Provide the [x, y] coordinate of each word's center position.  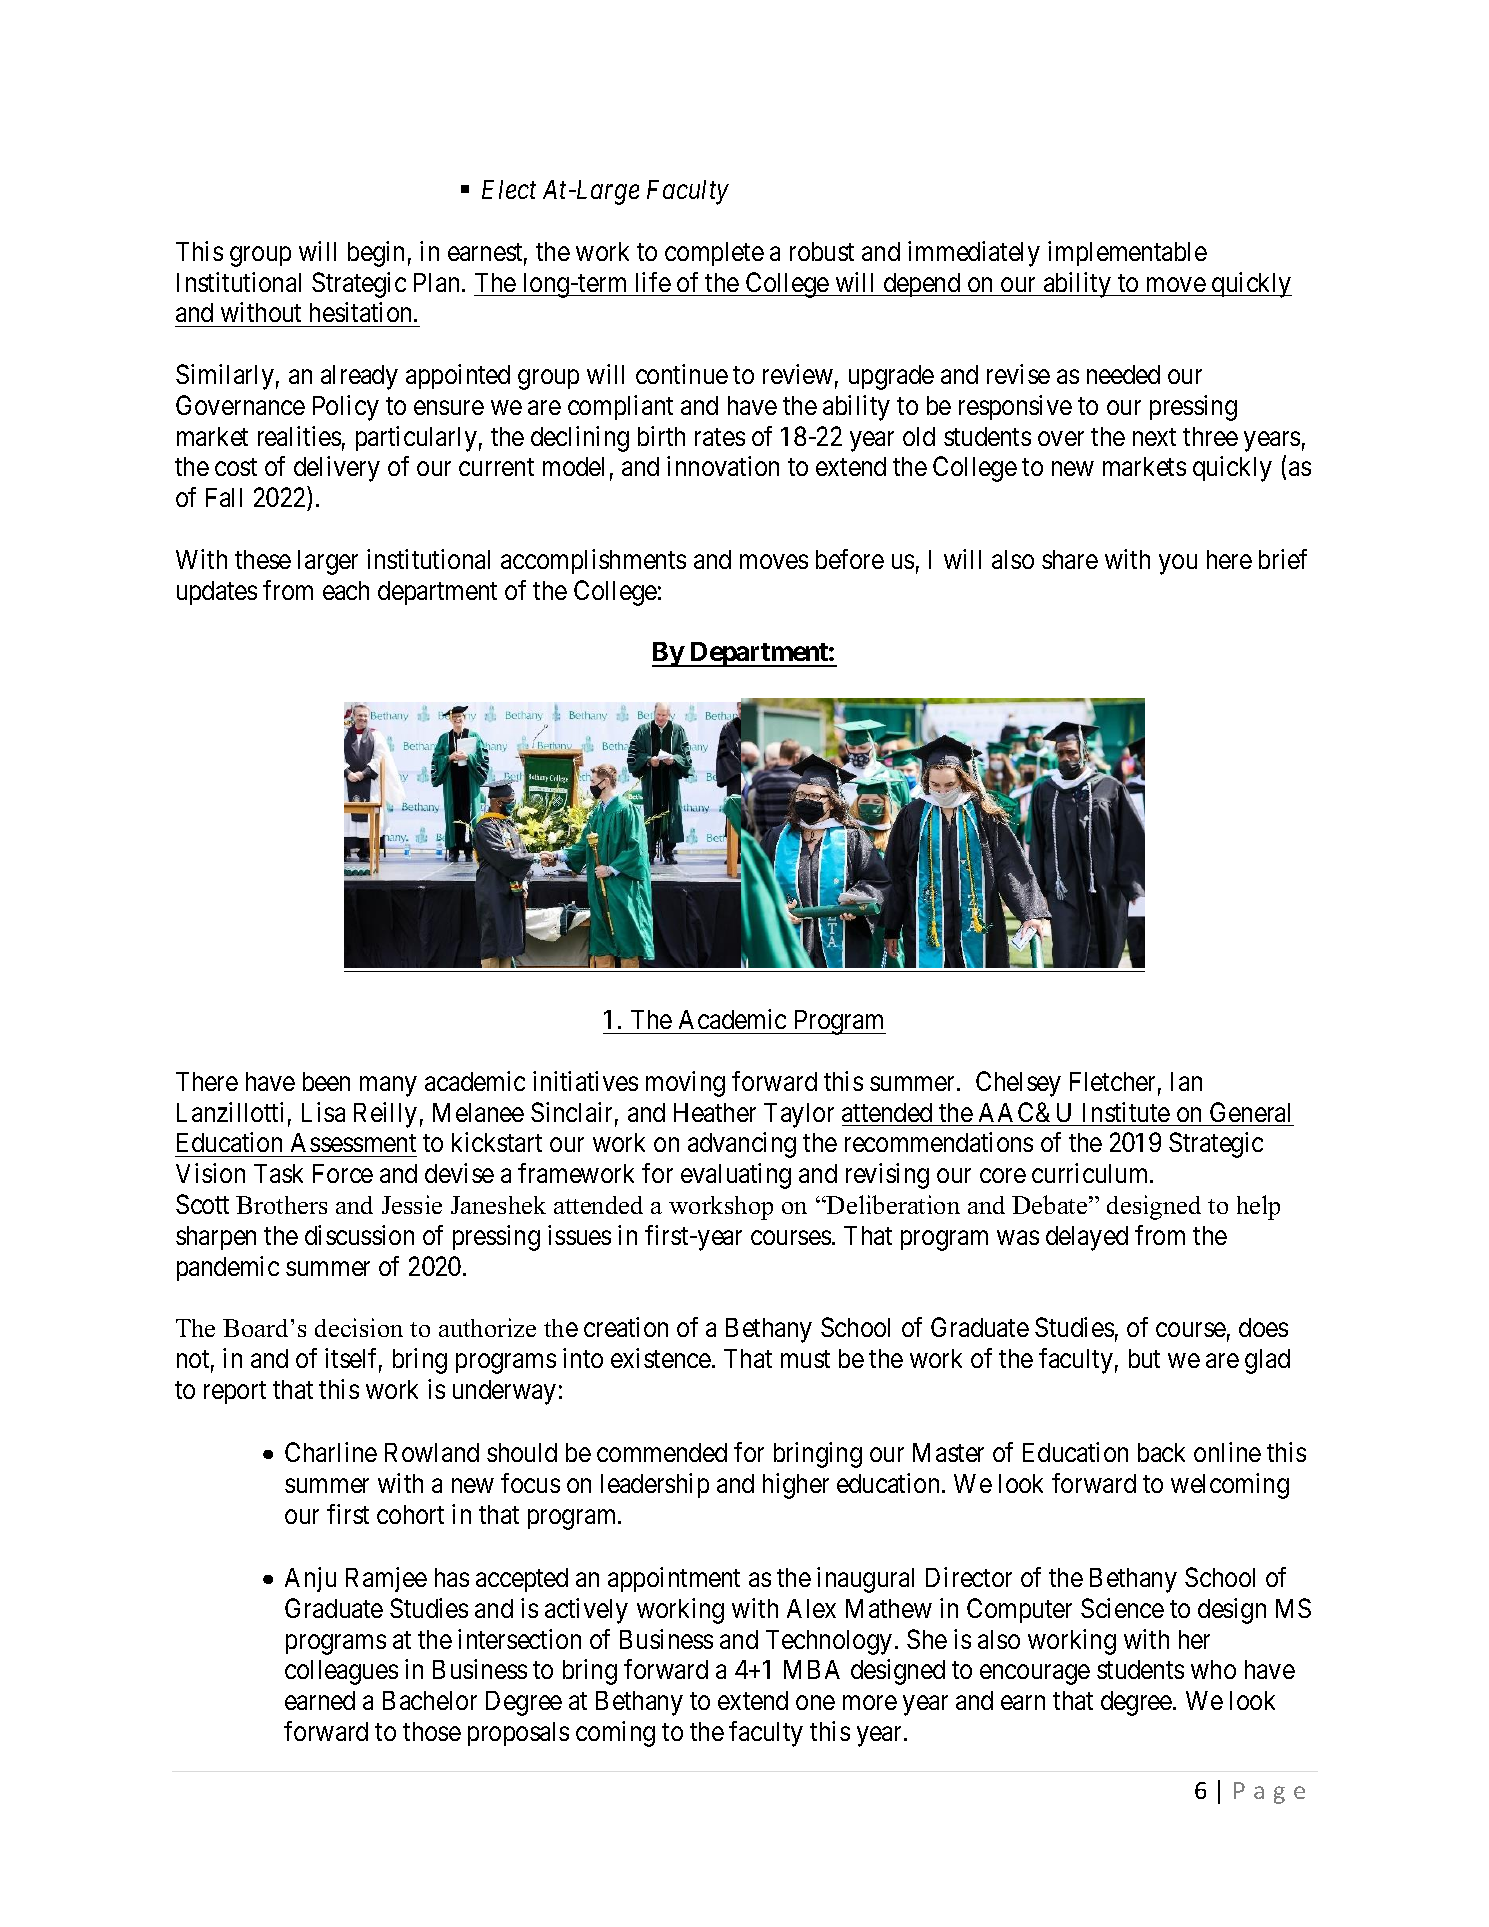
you [1178, 564]
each [346, 590]
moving [685, 1084]
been [326, 1081]
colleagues [341, 1672]
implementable [1127, 253]
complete [714, 254]
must [805, 1359]
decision [359, 1327]
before [850, 559]
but [1144, 1358]
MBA [812, 1669]
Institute [1126, 1112]
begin [376, 254]
